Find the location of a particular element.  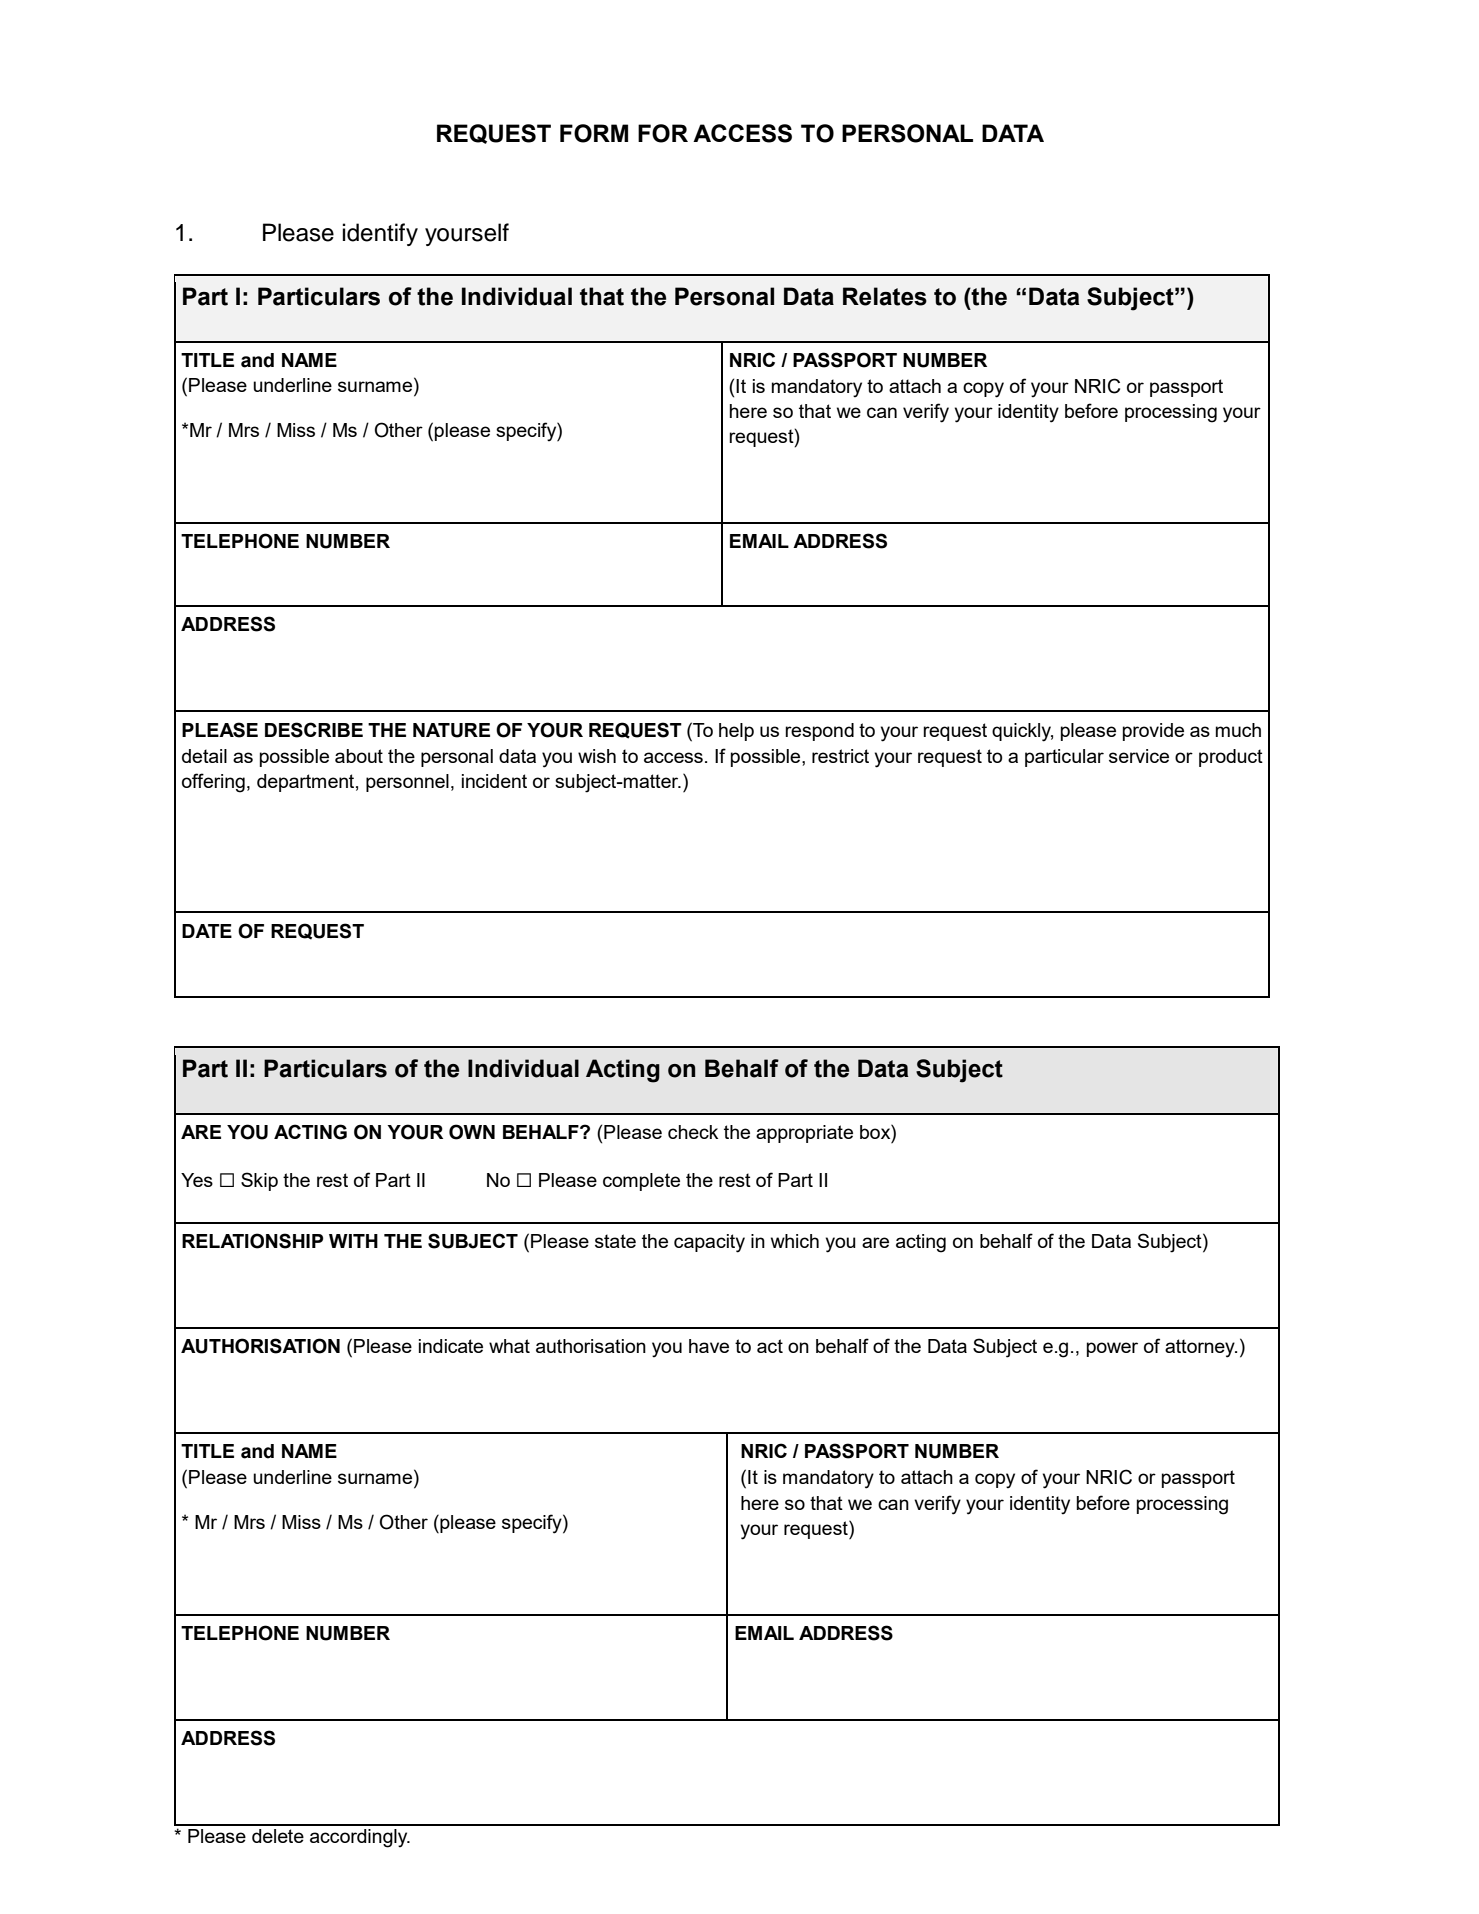

delete is located at coordinates (278, 1836).
